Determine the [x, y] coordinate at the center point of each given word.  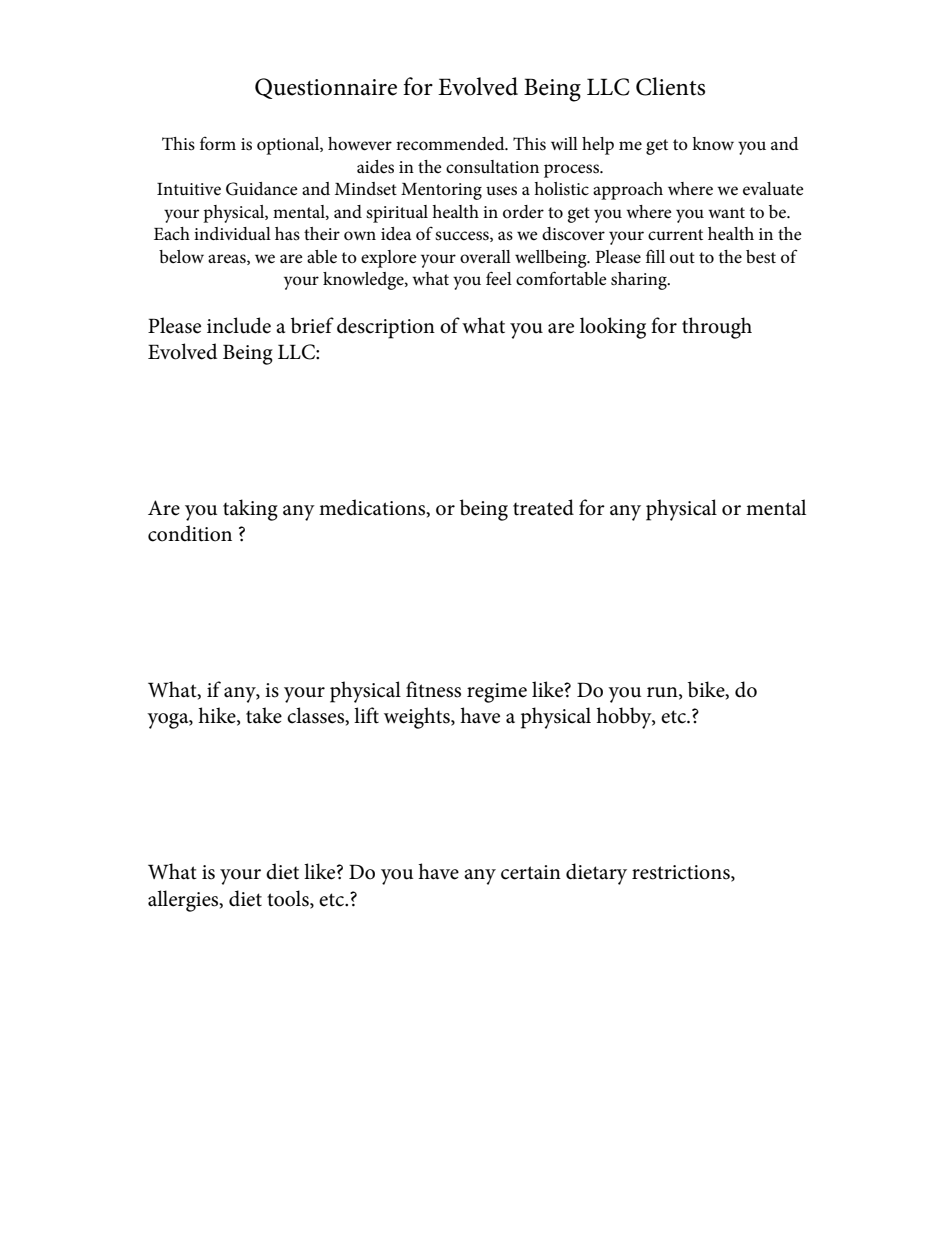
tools [289, 899]
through [717, 328]
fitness [433, 689]
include [239, 325]
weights [418, 718]
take [264, 715]
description [386, 328]
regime [497, 693]
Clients [670, 86]
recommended [451, 144]
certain [531, 872]
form [218, 144]
